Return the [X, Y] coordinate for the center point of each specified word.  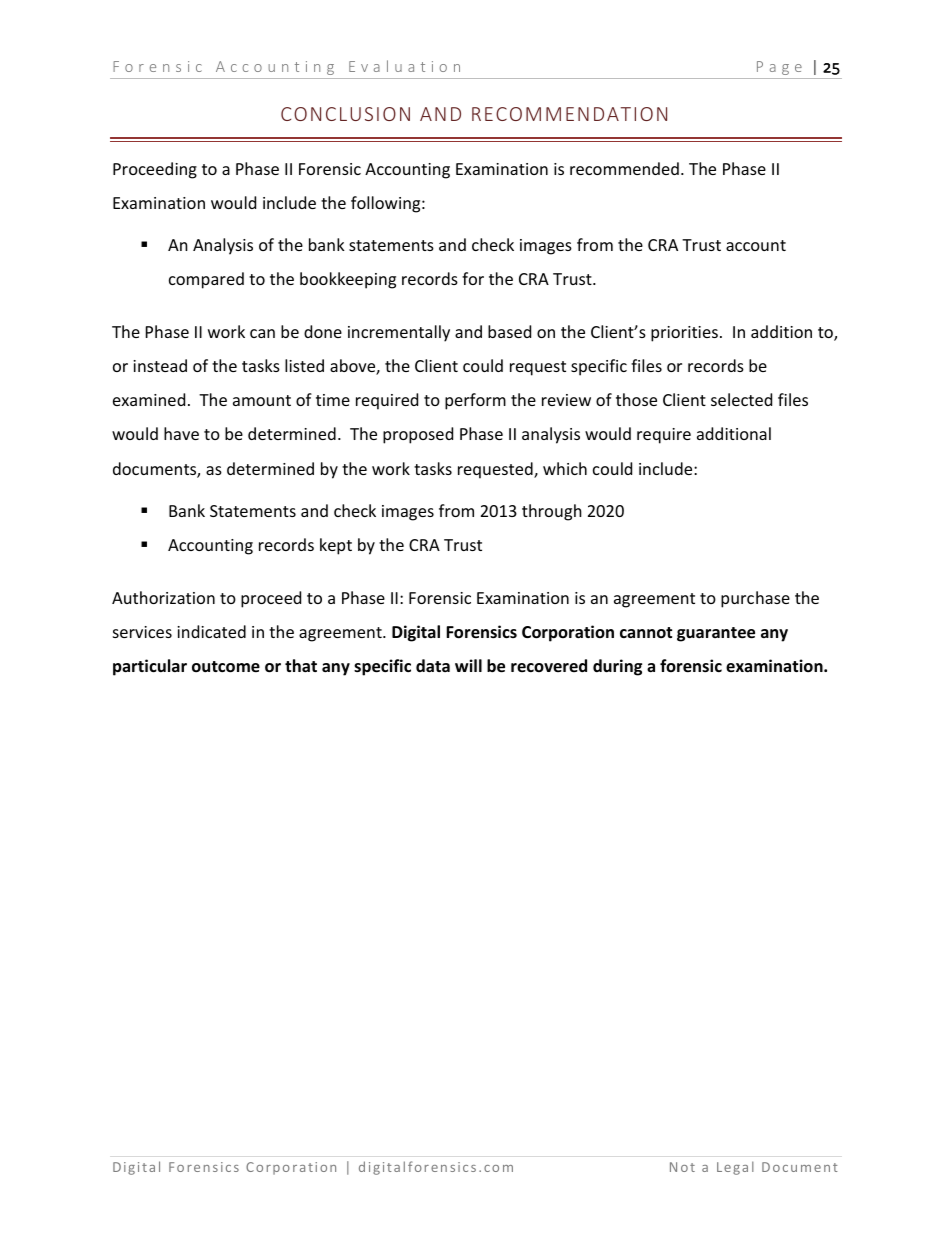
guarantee [716, 634]
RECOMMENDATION [569, 114]
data [433, 665]
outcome [226, 667]
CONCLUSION [345, 114]
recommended [624, 168]
